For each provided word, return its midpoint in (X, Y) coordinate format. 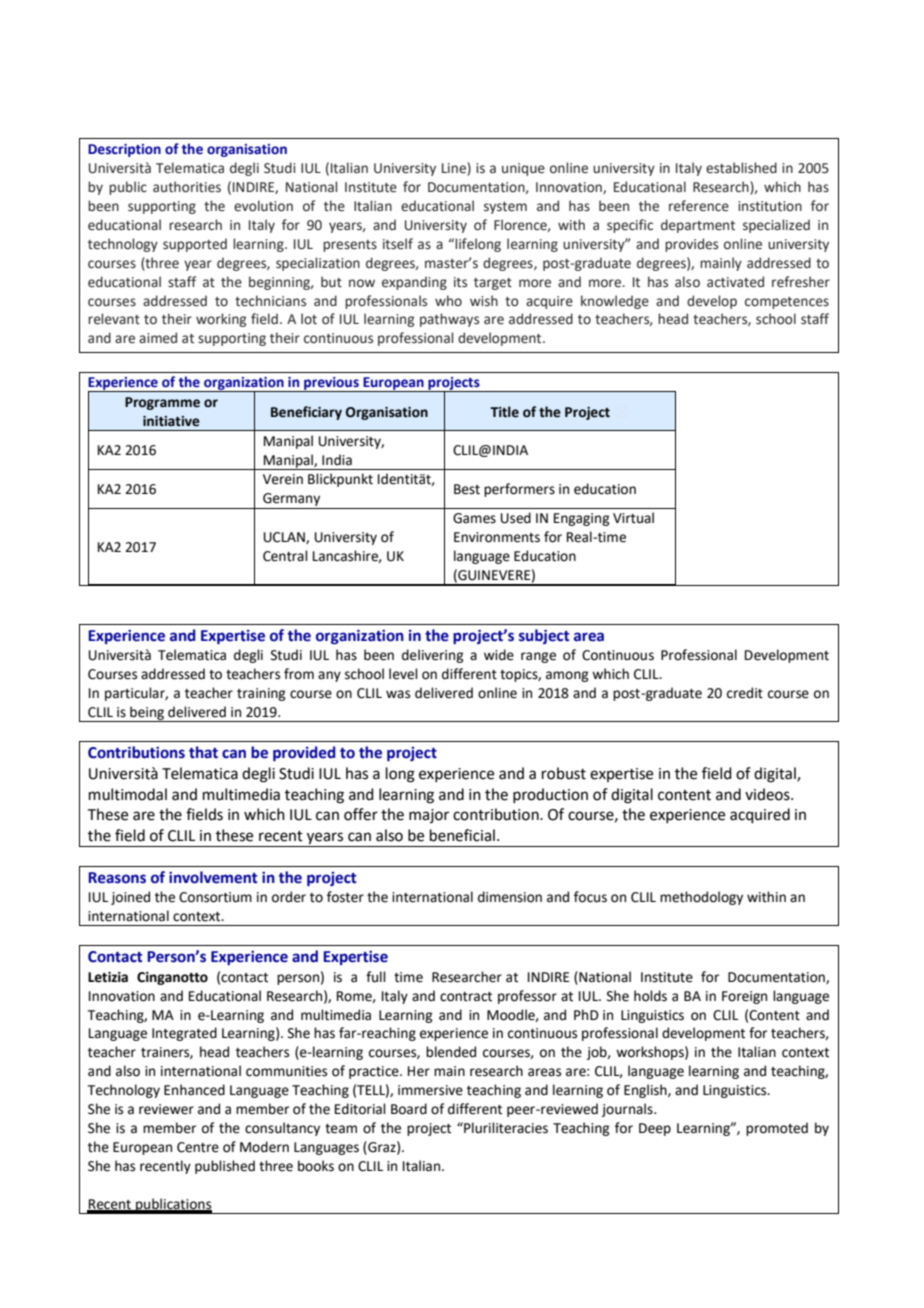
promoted (777, 1129)
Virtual (633, 518)
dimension (510, 897)
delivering (432, 656)
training (261, 694)
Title (504, 412)
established (741, 168)
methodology (701, 898)
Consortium (215, 897)
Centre (198, 1147)
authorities (187, 187)
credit (745, 693)
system (505, 208)
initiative (171, 421)
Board (409, 1109)
